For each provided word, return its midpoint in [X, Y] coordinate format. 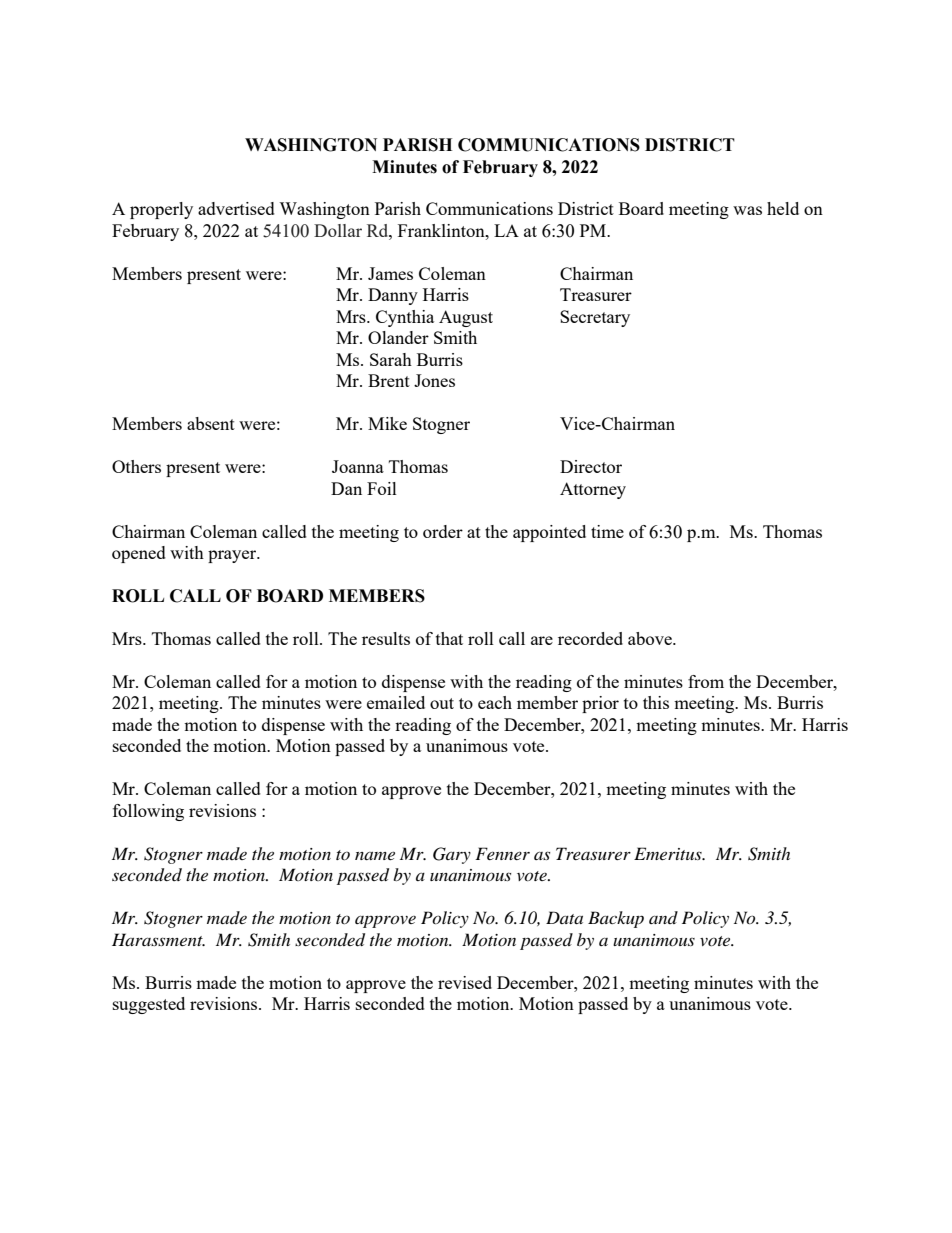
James [390, 273]
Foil [382, 488]
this [656, 702]
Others [136, 466]
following [148, 812]
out [442, 703]
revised [465, 982]
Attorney [593, 490]
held [783, 208]
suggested [149, 1005]
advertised [236, 208]
